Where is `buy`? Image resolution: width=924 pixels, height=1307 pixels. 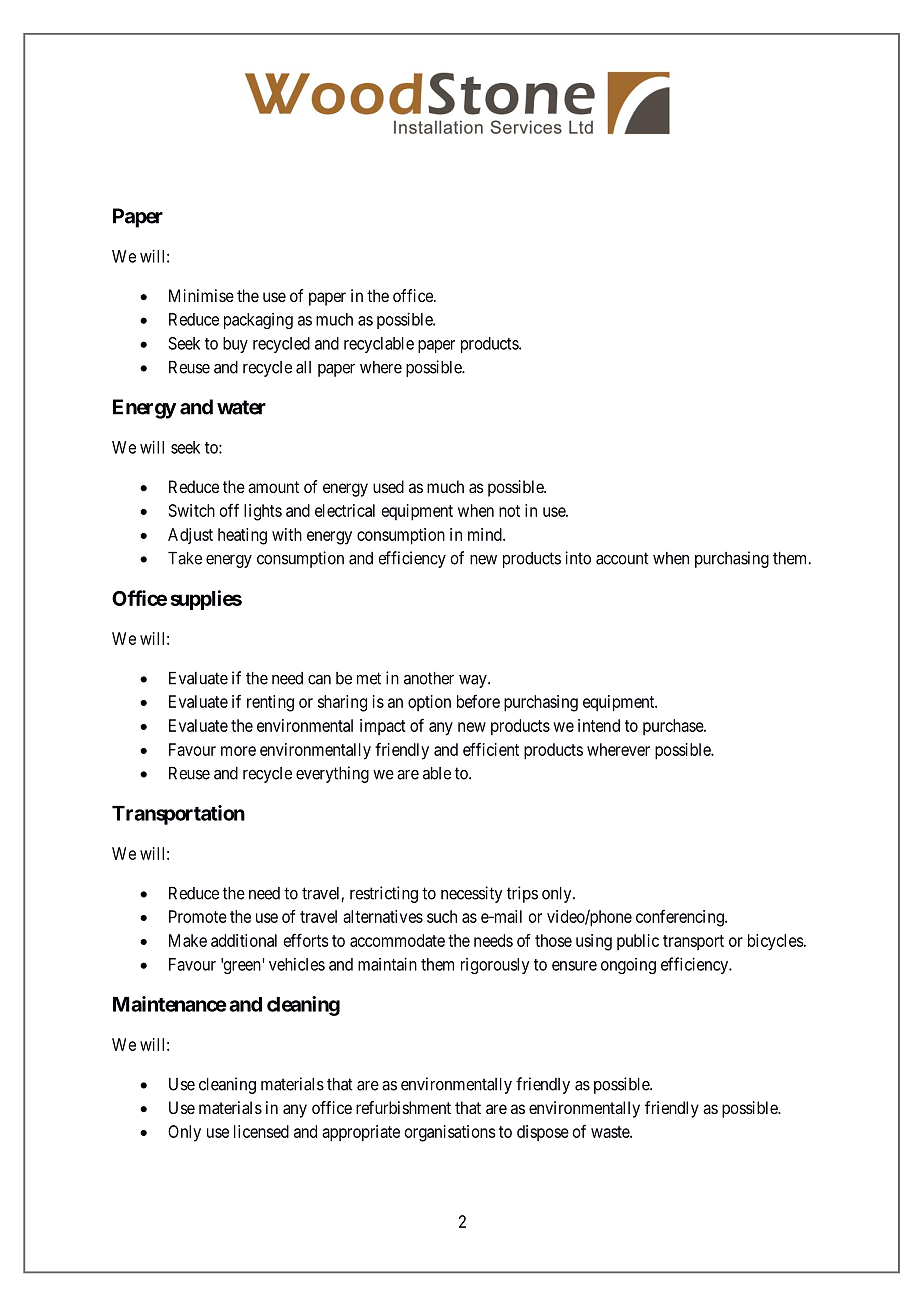
buy is located at coordinates (235, 345).
